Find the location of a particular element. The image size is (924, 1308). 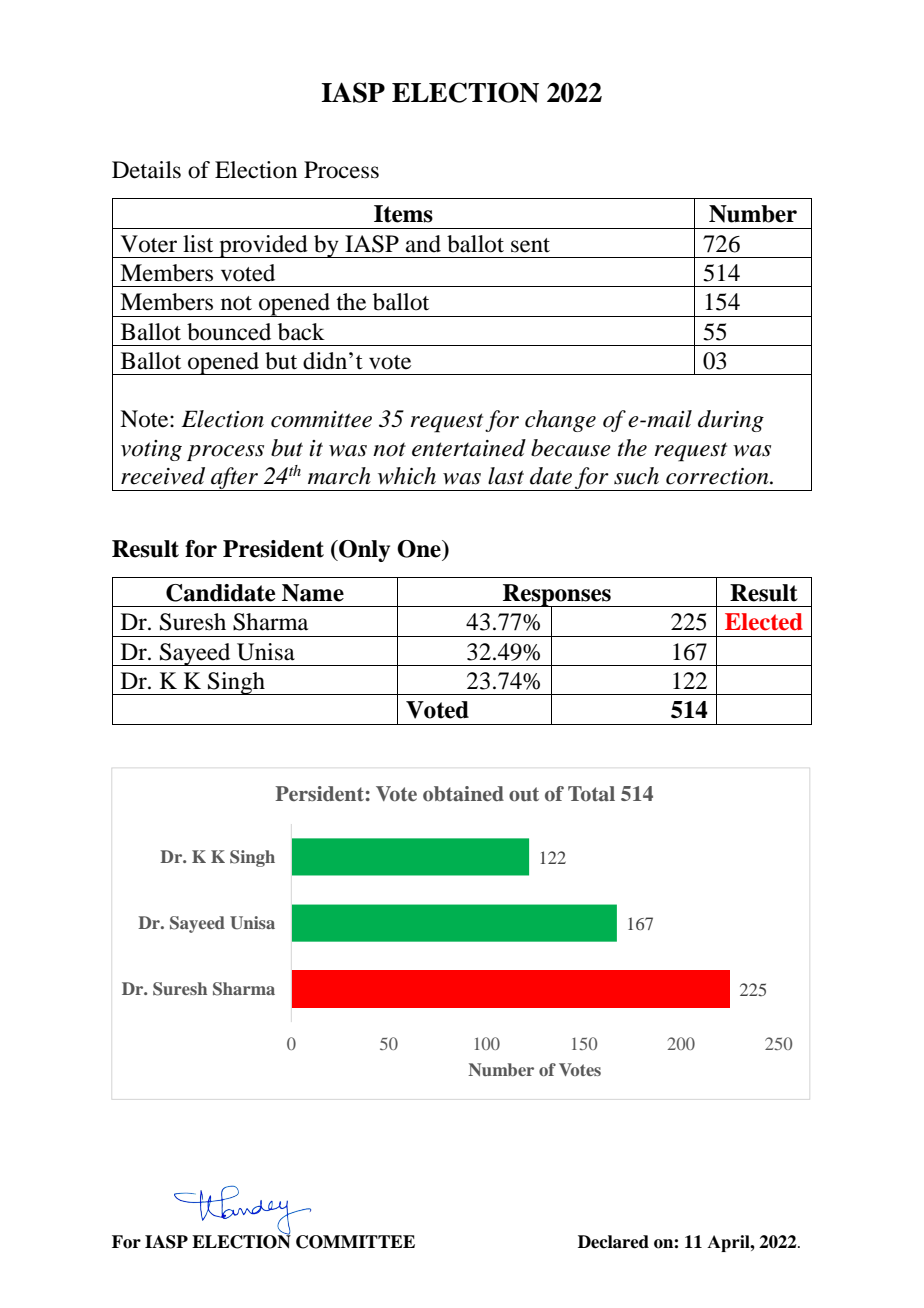

list is located at coordinates (198, 244).
